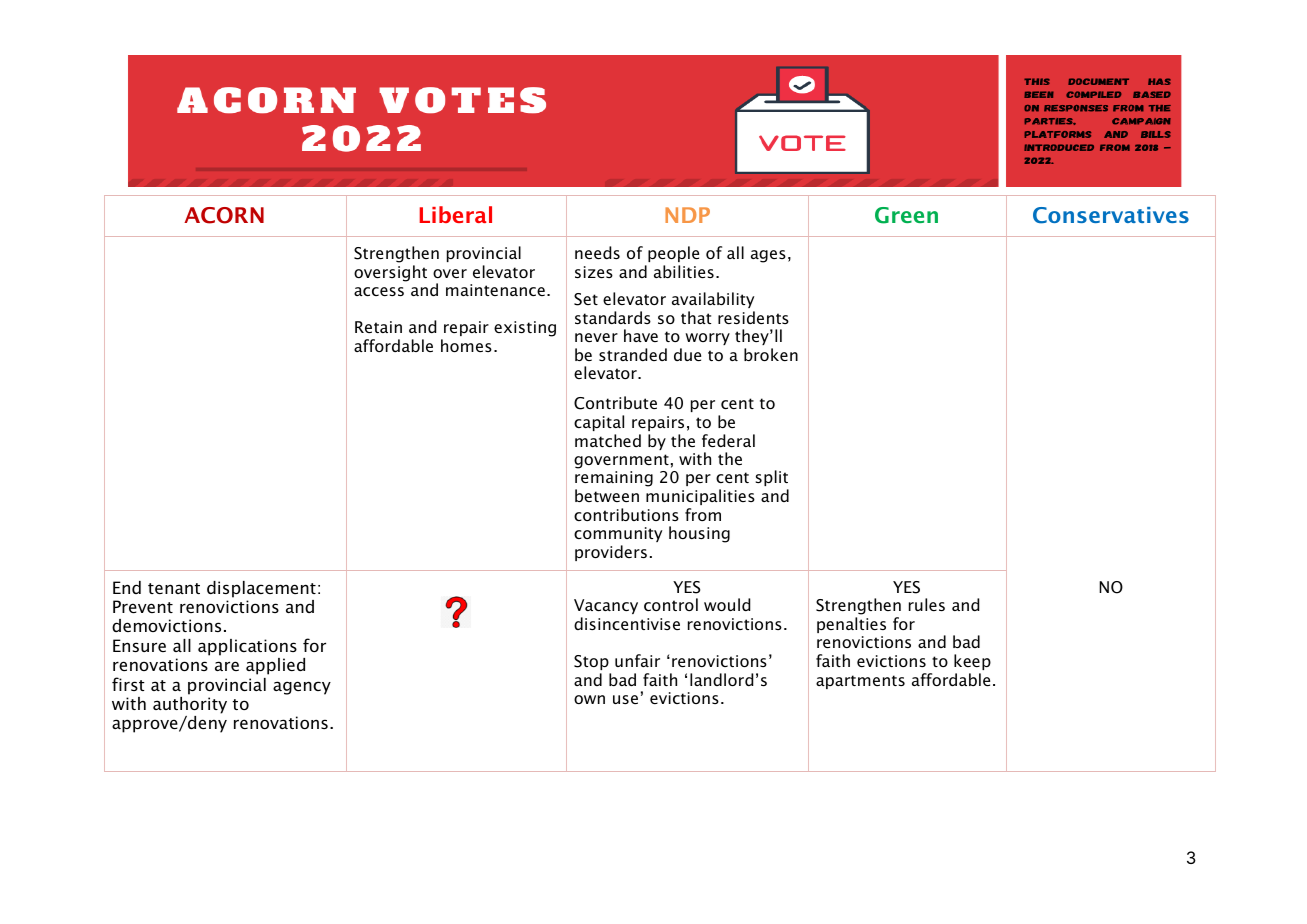  What do you see at coordinates (687, 215) in the screenshot?
I see `NDP` at bounding box center [687, 215].
